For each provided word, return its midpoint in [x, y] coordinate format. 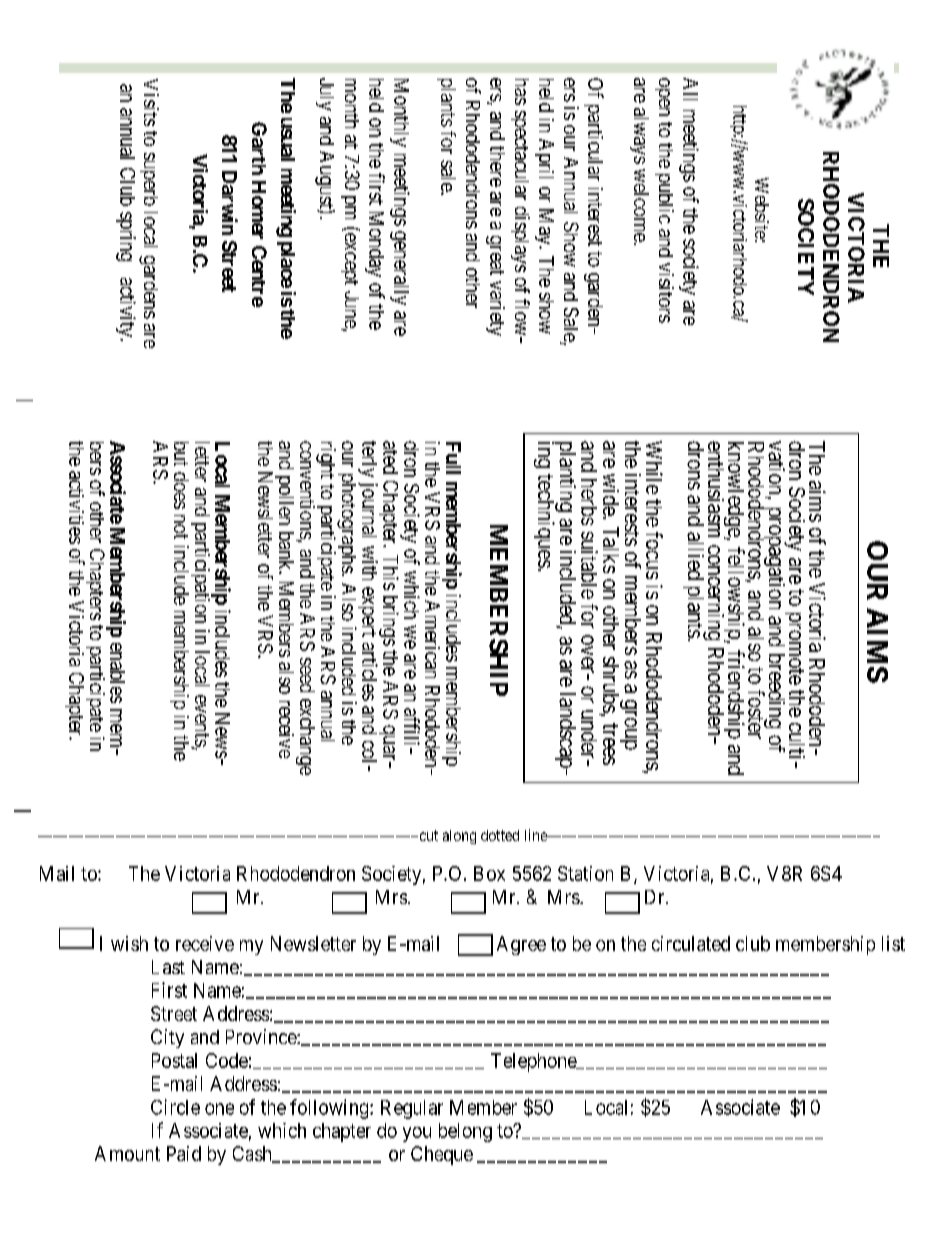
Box [489, 873]
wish [129, 943]
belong [465, 1132]
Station [585, 873]
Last [168, 967]
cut [427, 835]
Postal [174, 1060]
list [893, 943]
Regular [412, 1109]
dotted [500, 835]
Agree [521, 945]
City [167, 1038]
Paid [184, 1153]
